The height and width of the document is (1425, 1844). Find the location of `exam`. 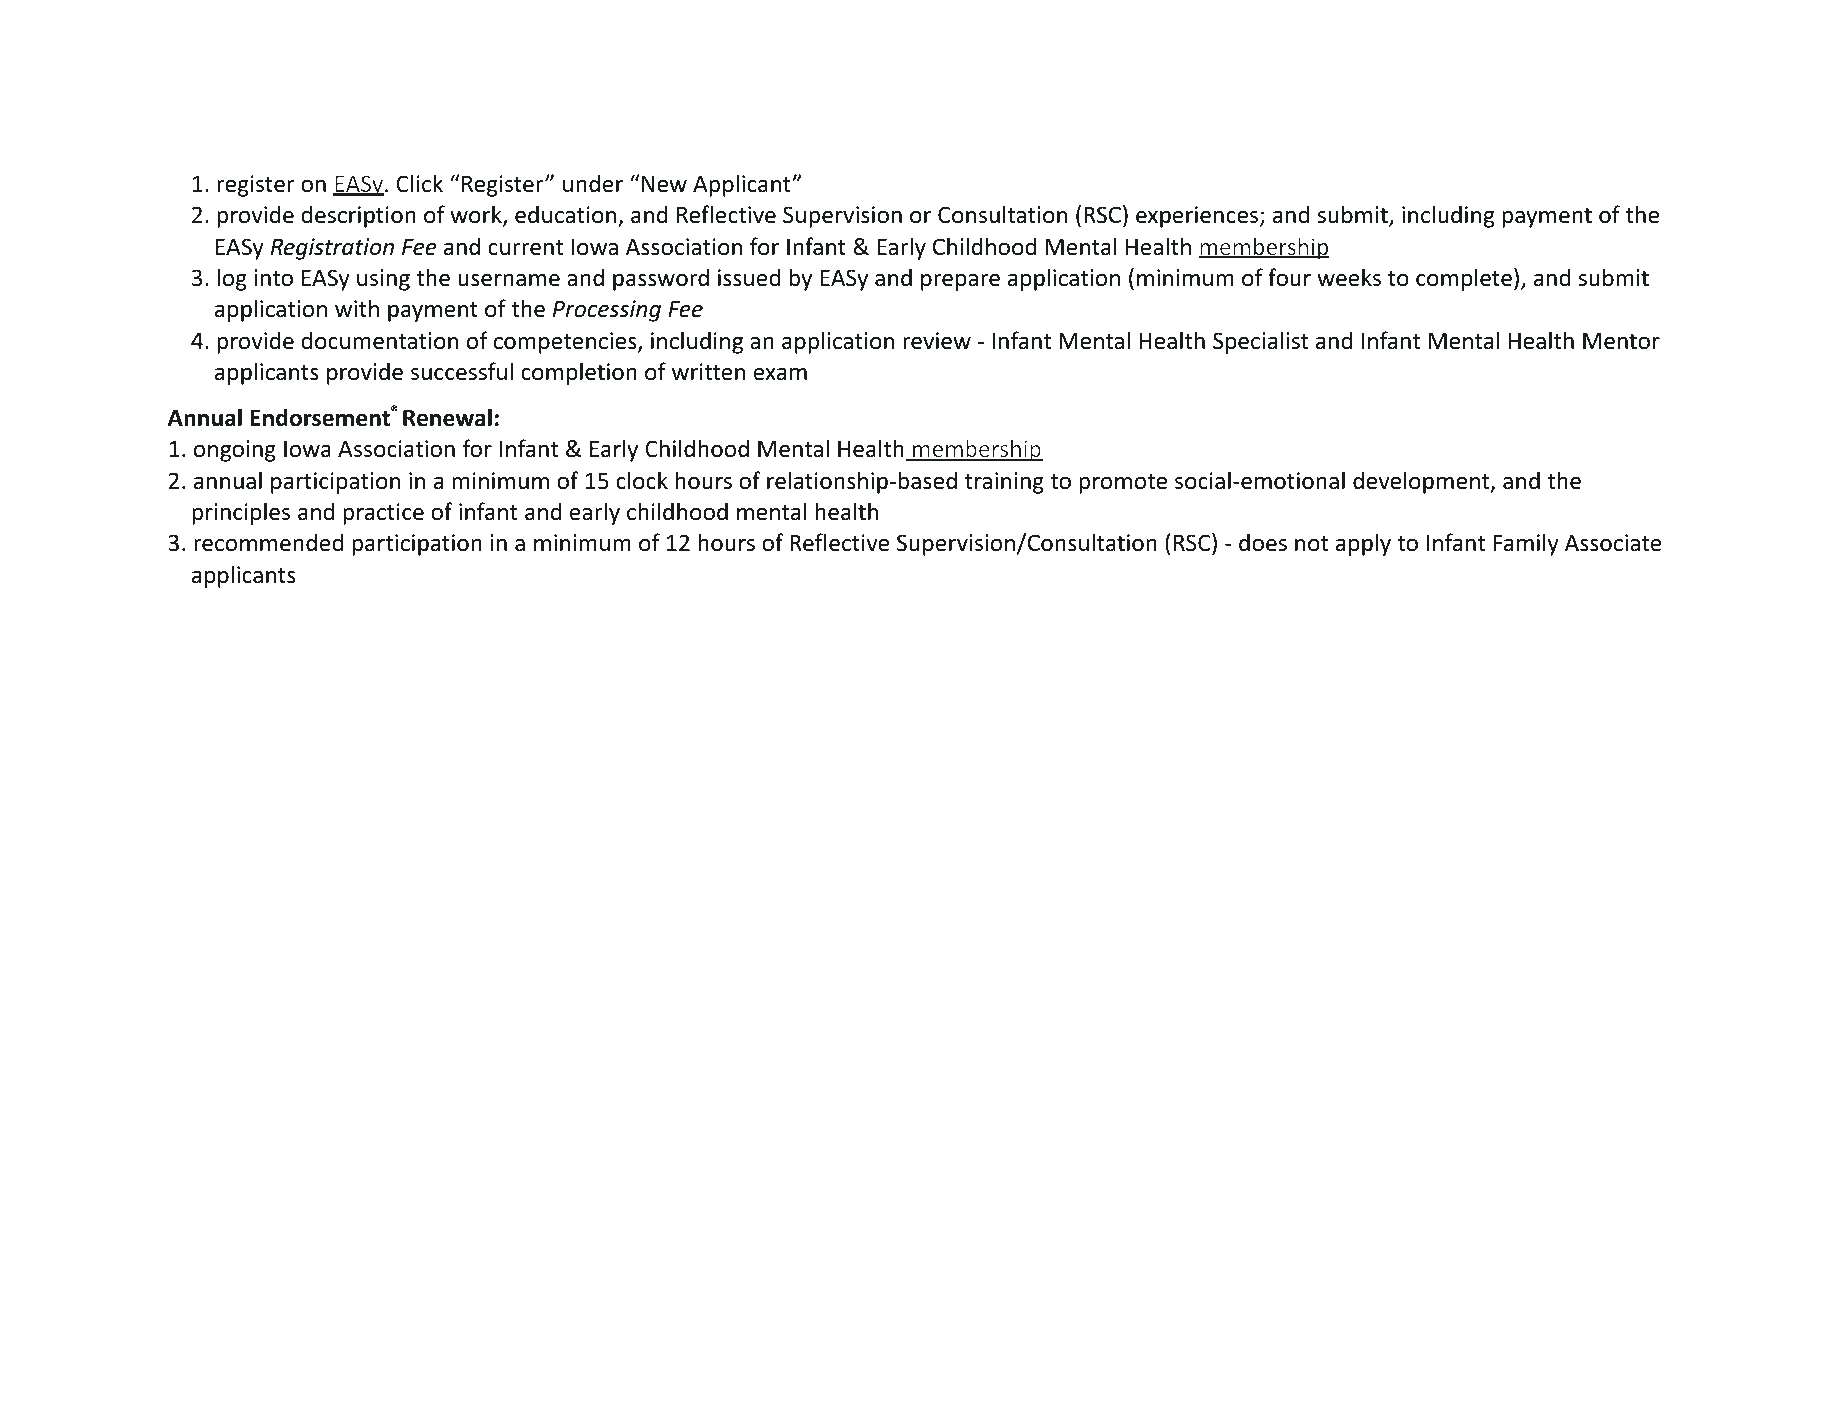

exam is located at coordinates (780, 374).
